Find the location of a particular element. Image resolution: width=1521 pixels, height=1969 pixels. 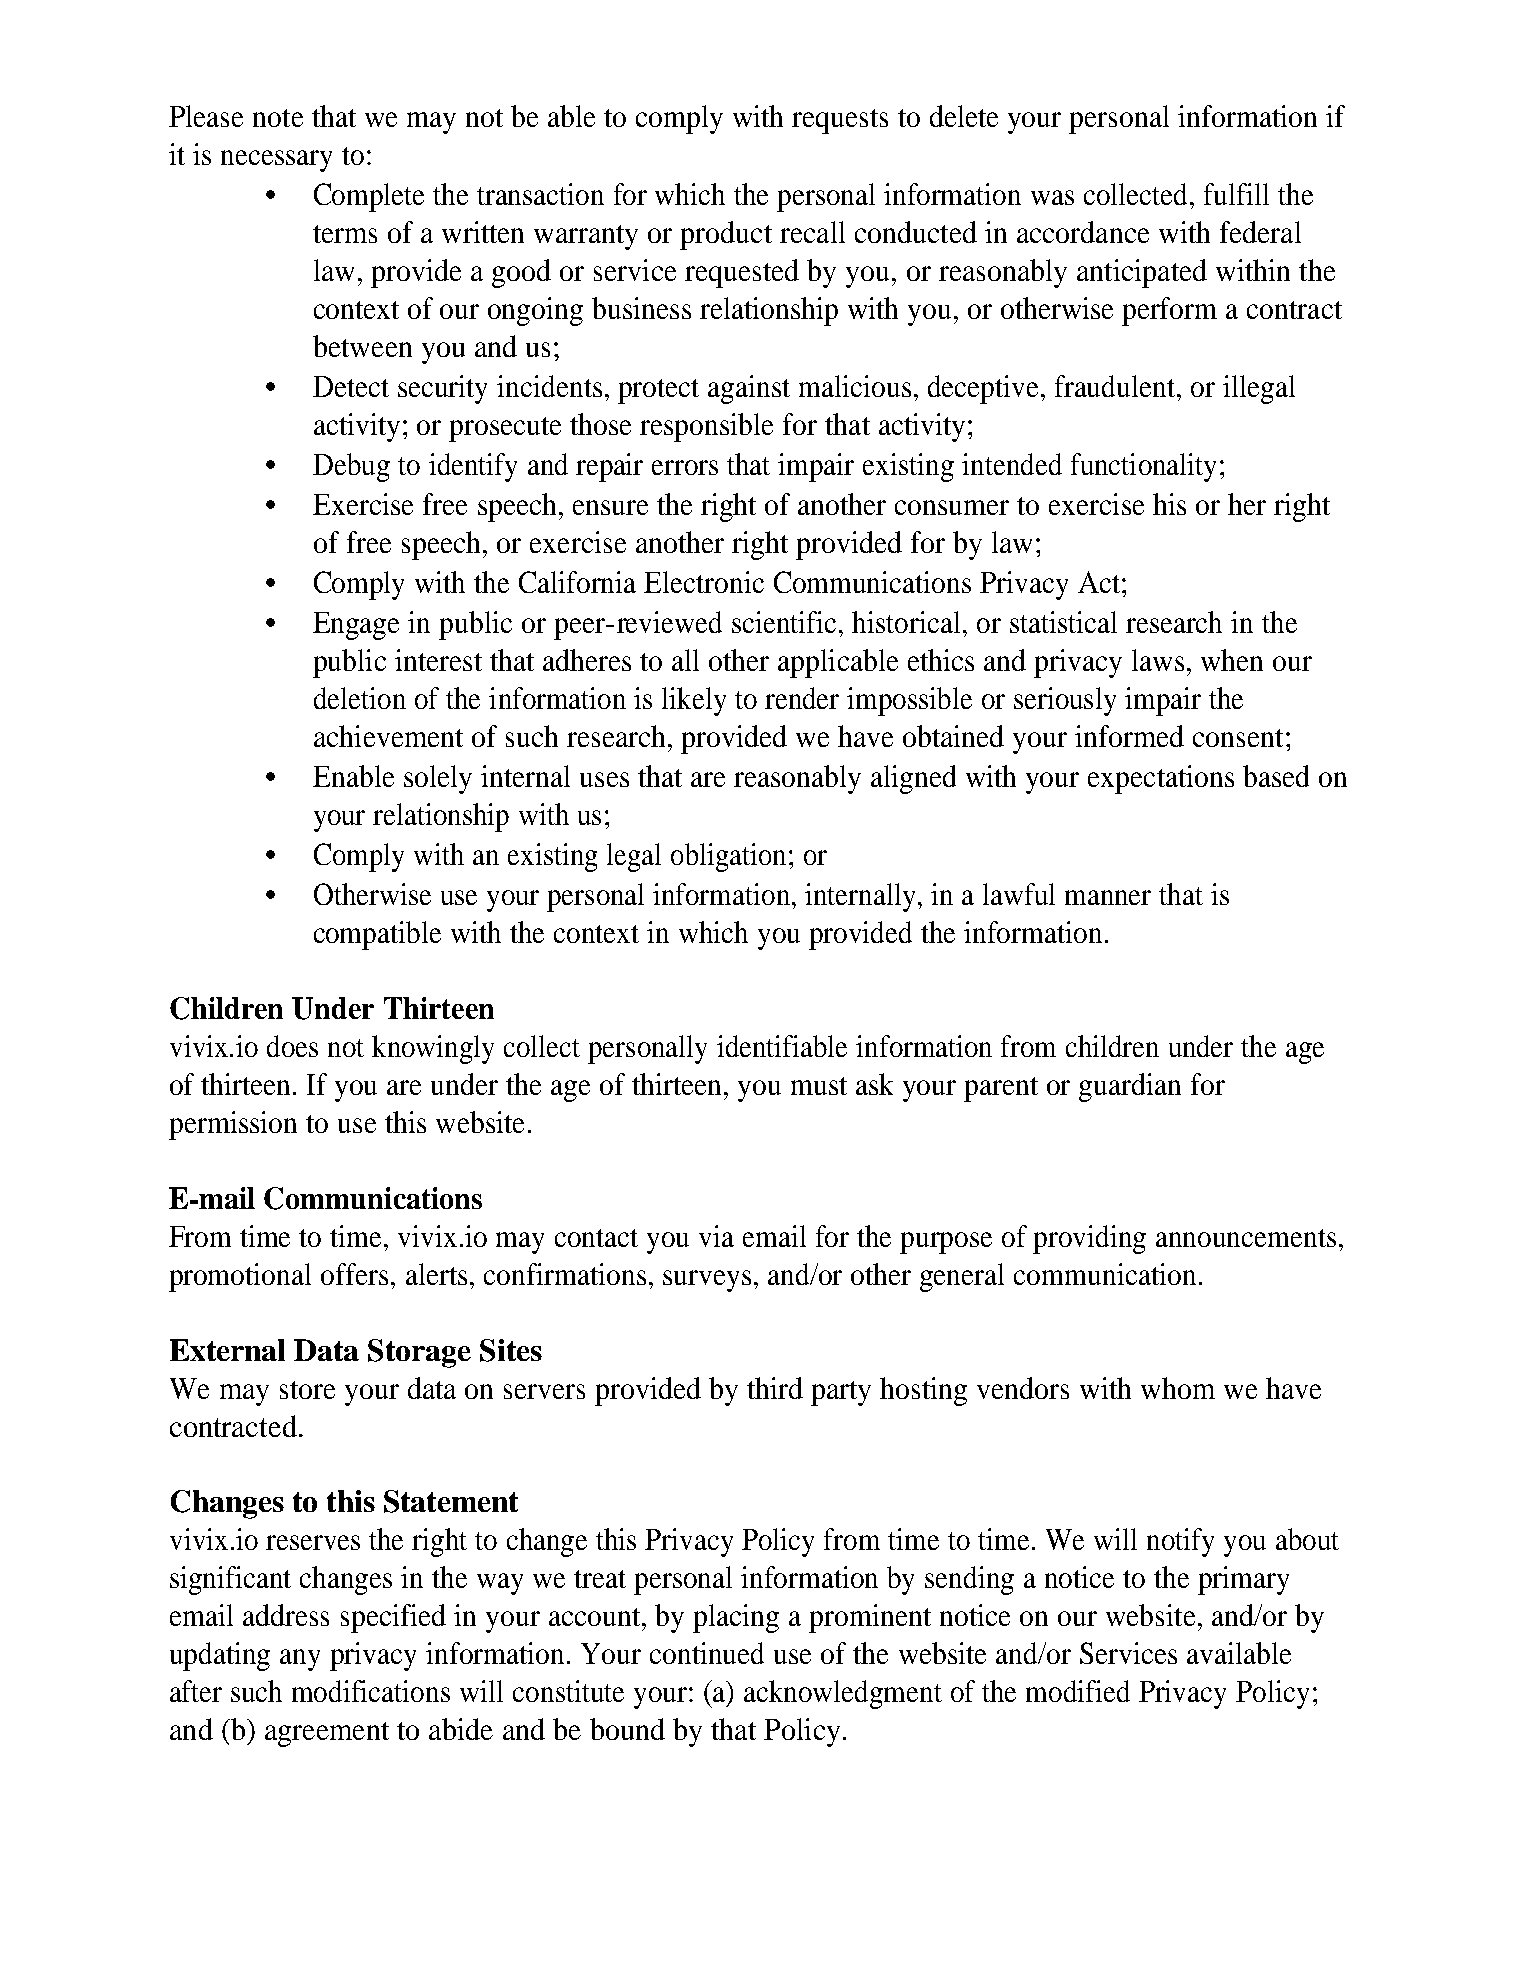

offers is located at coordinates (354, 1274).
